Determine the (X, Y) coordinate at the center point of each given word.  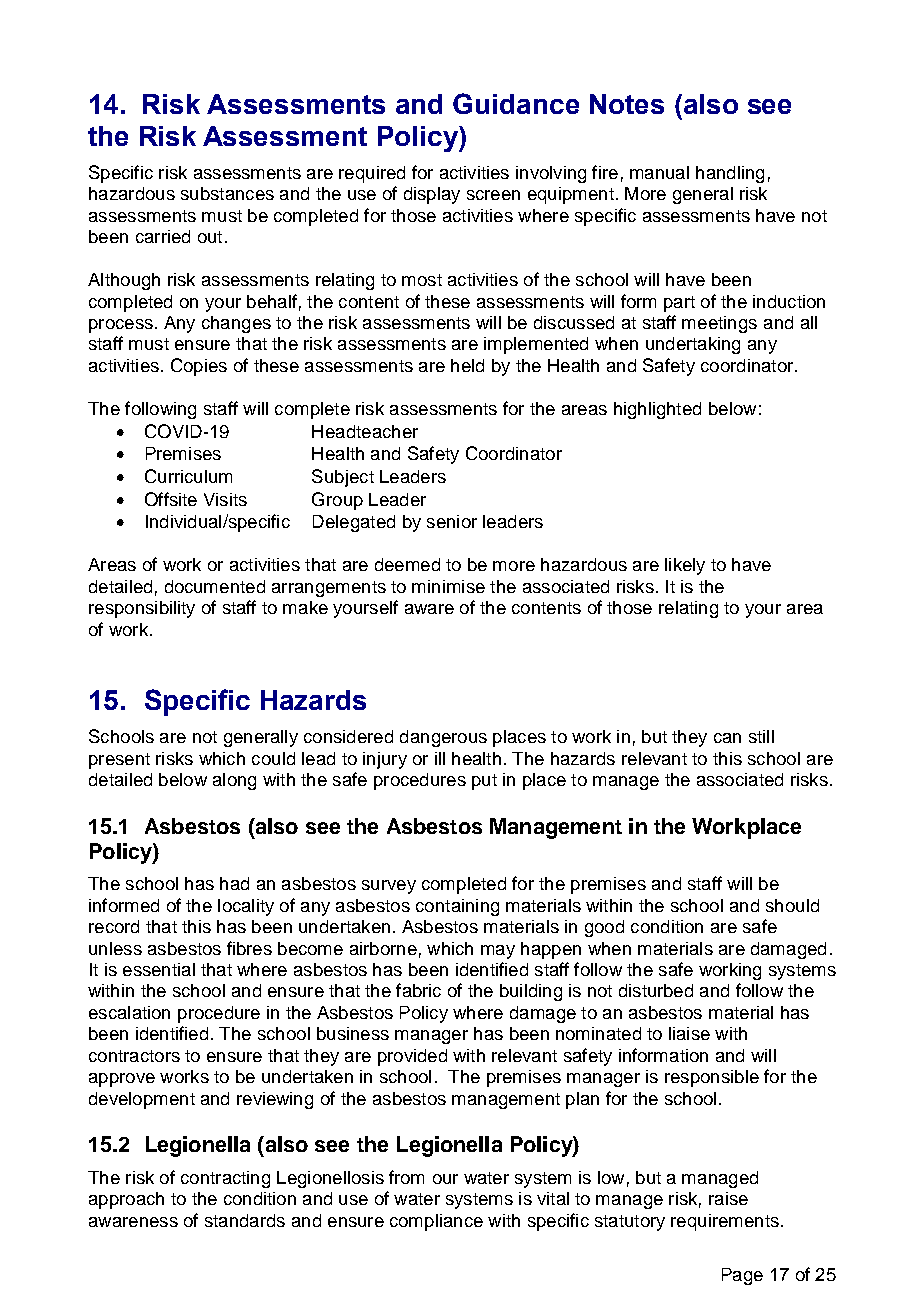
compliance (436, 1222)
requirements (725, 1222)
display (432, 195)
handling (730, 174)
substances (227, 193)
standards (245, 1220)
